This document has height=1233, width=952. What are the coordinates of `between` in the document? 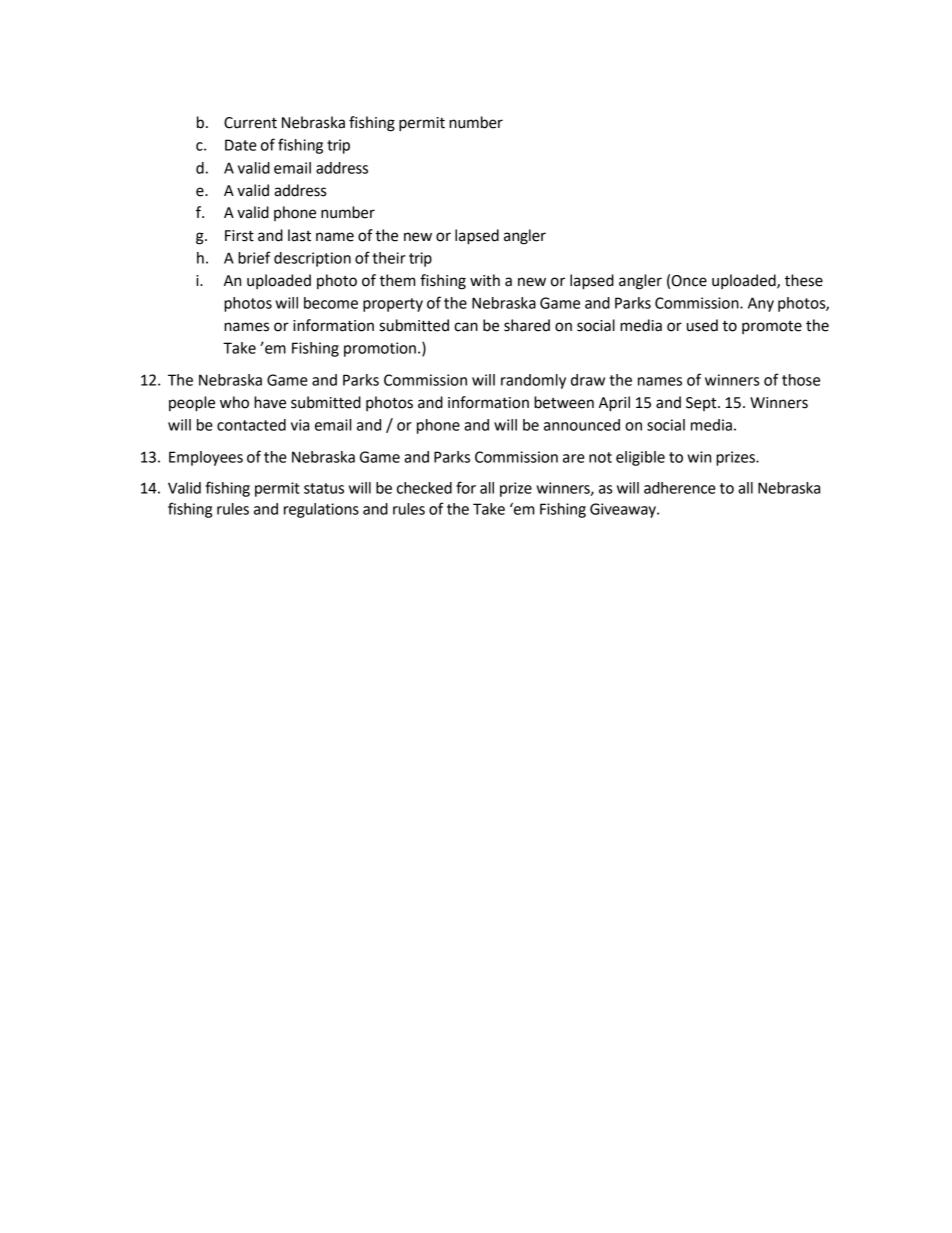 It's located at (564, 402).
